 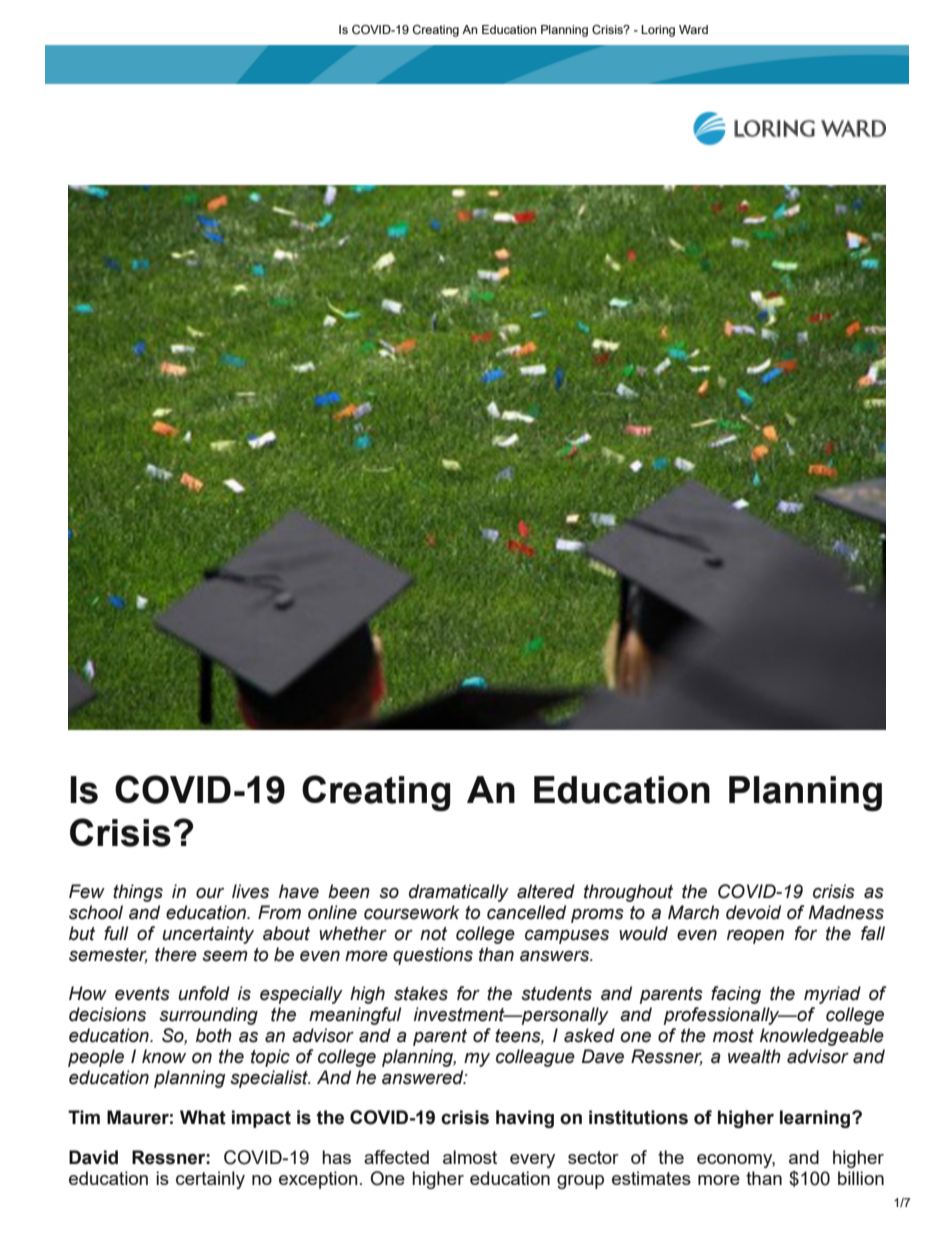 What do you see at coordinates (138, 893) in the document?
I see `things` at bounding box center [138, 893].
